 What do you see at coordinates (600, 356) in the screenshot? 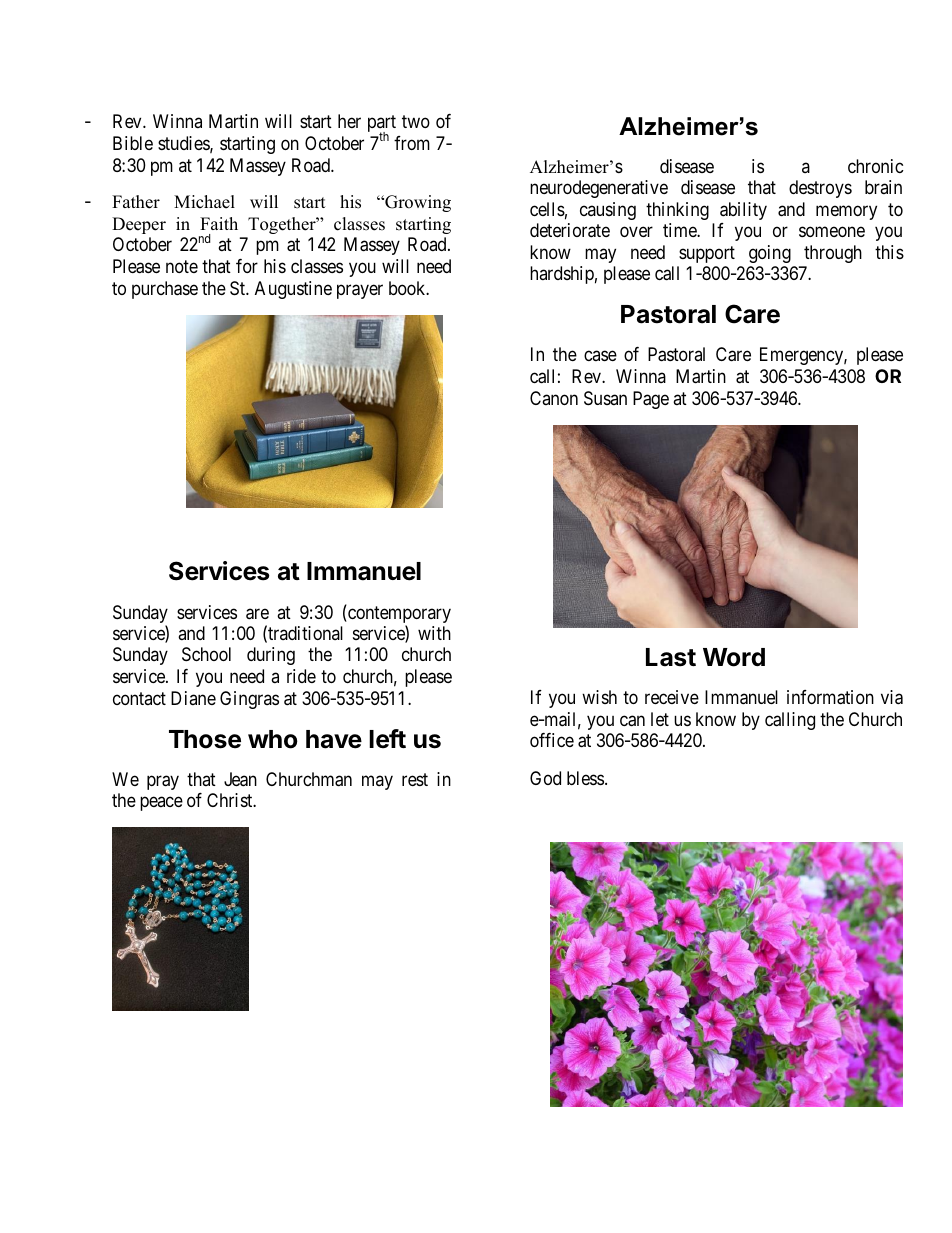
I see `case` at bounding box center [600, 356].
